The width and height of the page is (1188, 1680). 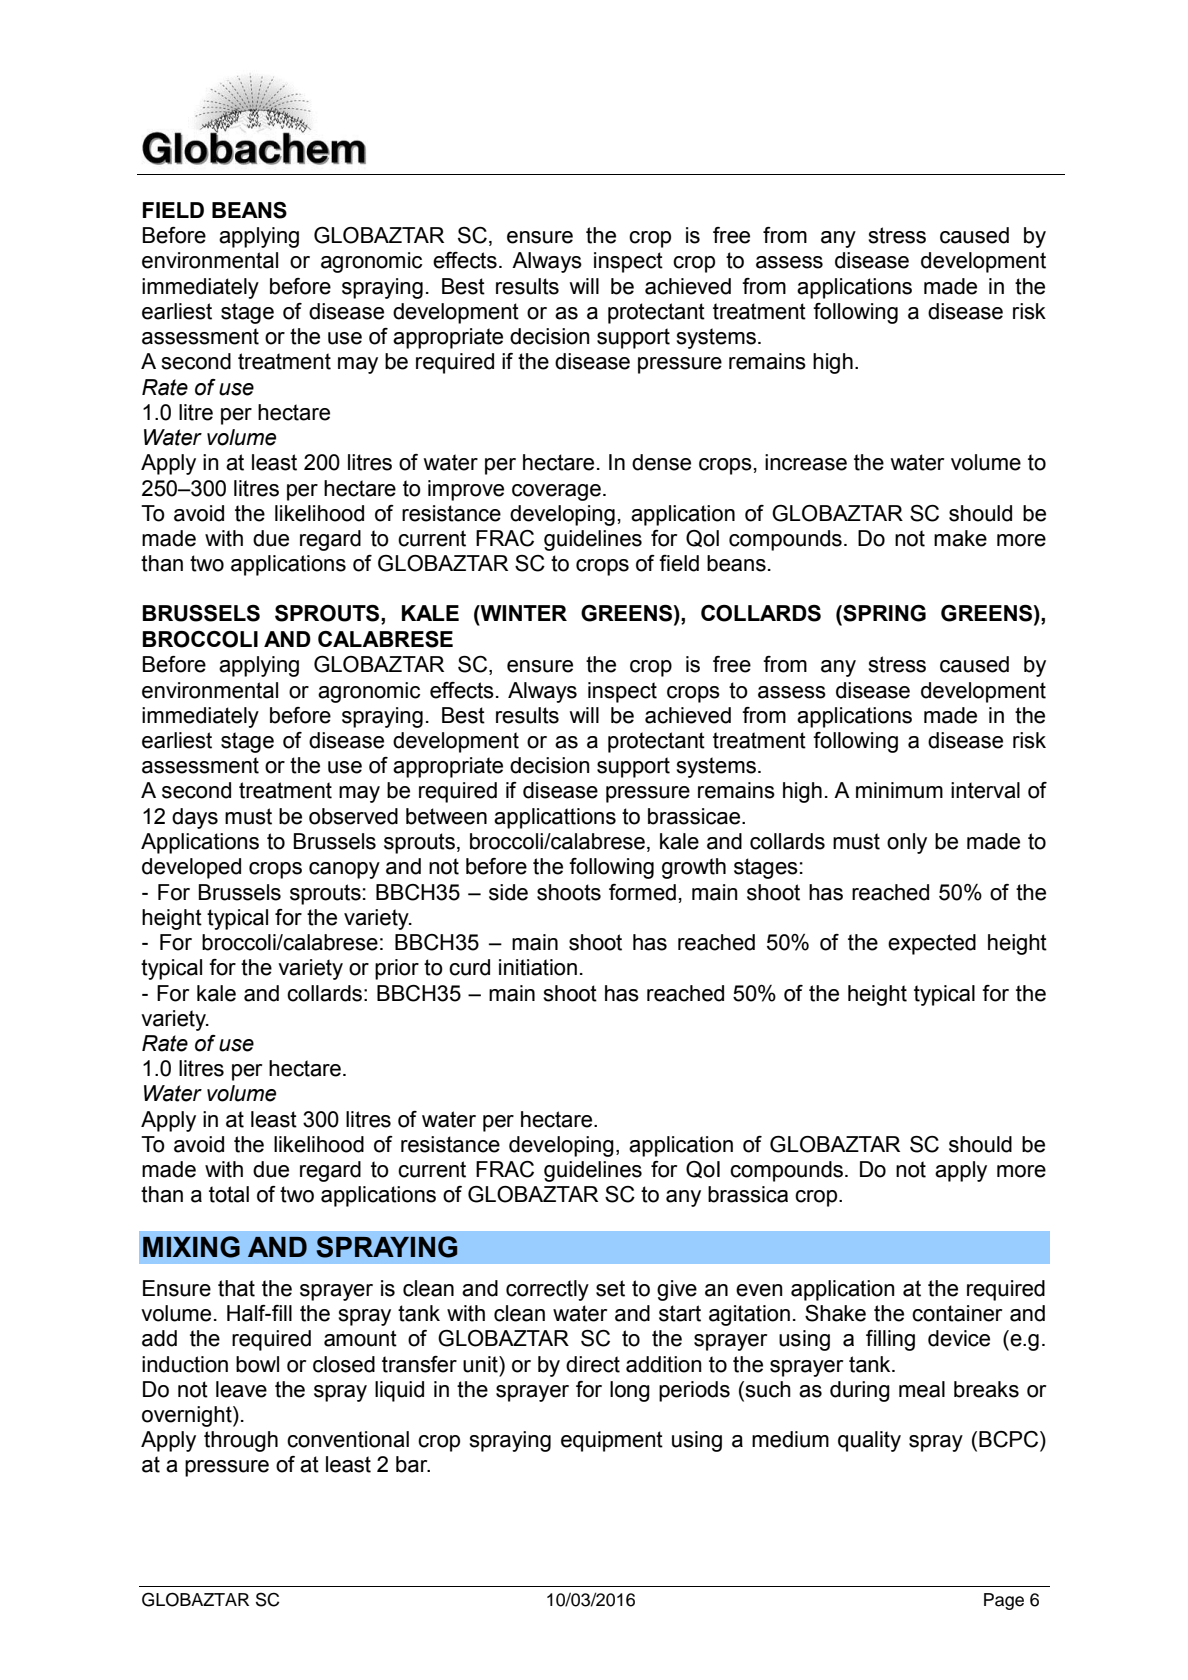 What do you see at coordinates (932, 944) in the page?
I see `expected` at bounding box center [932, 944].
